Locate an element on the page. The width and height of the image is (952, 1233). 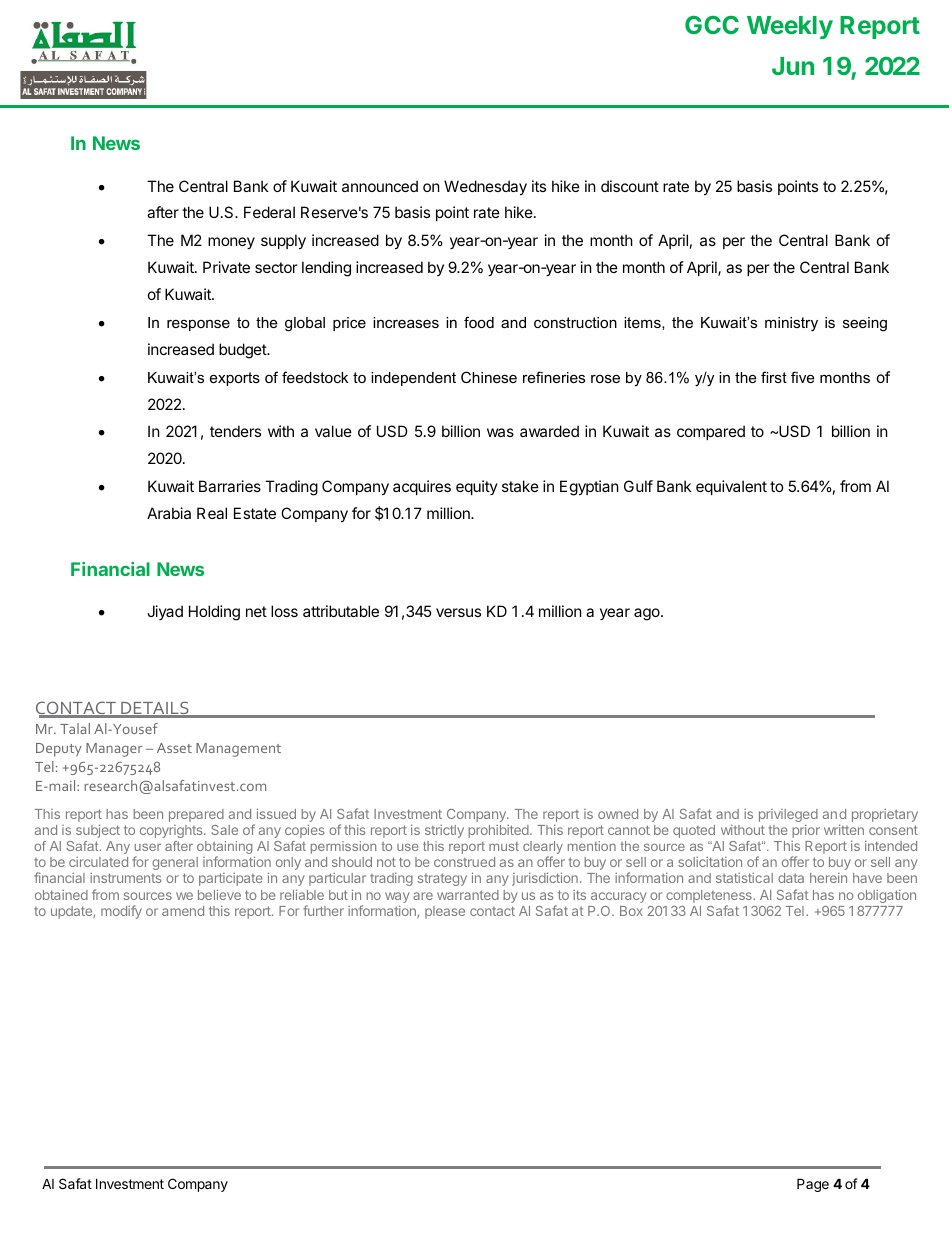
privileged is located at coordinates (788, 817).
